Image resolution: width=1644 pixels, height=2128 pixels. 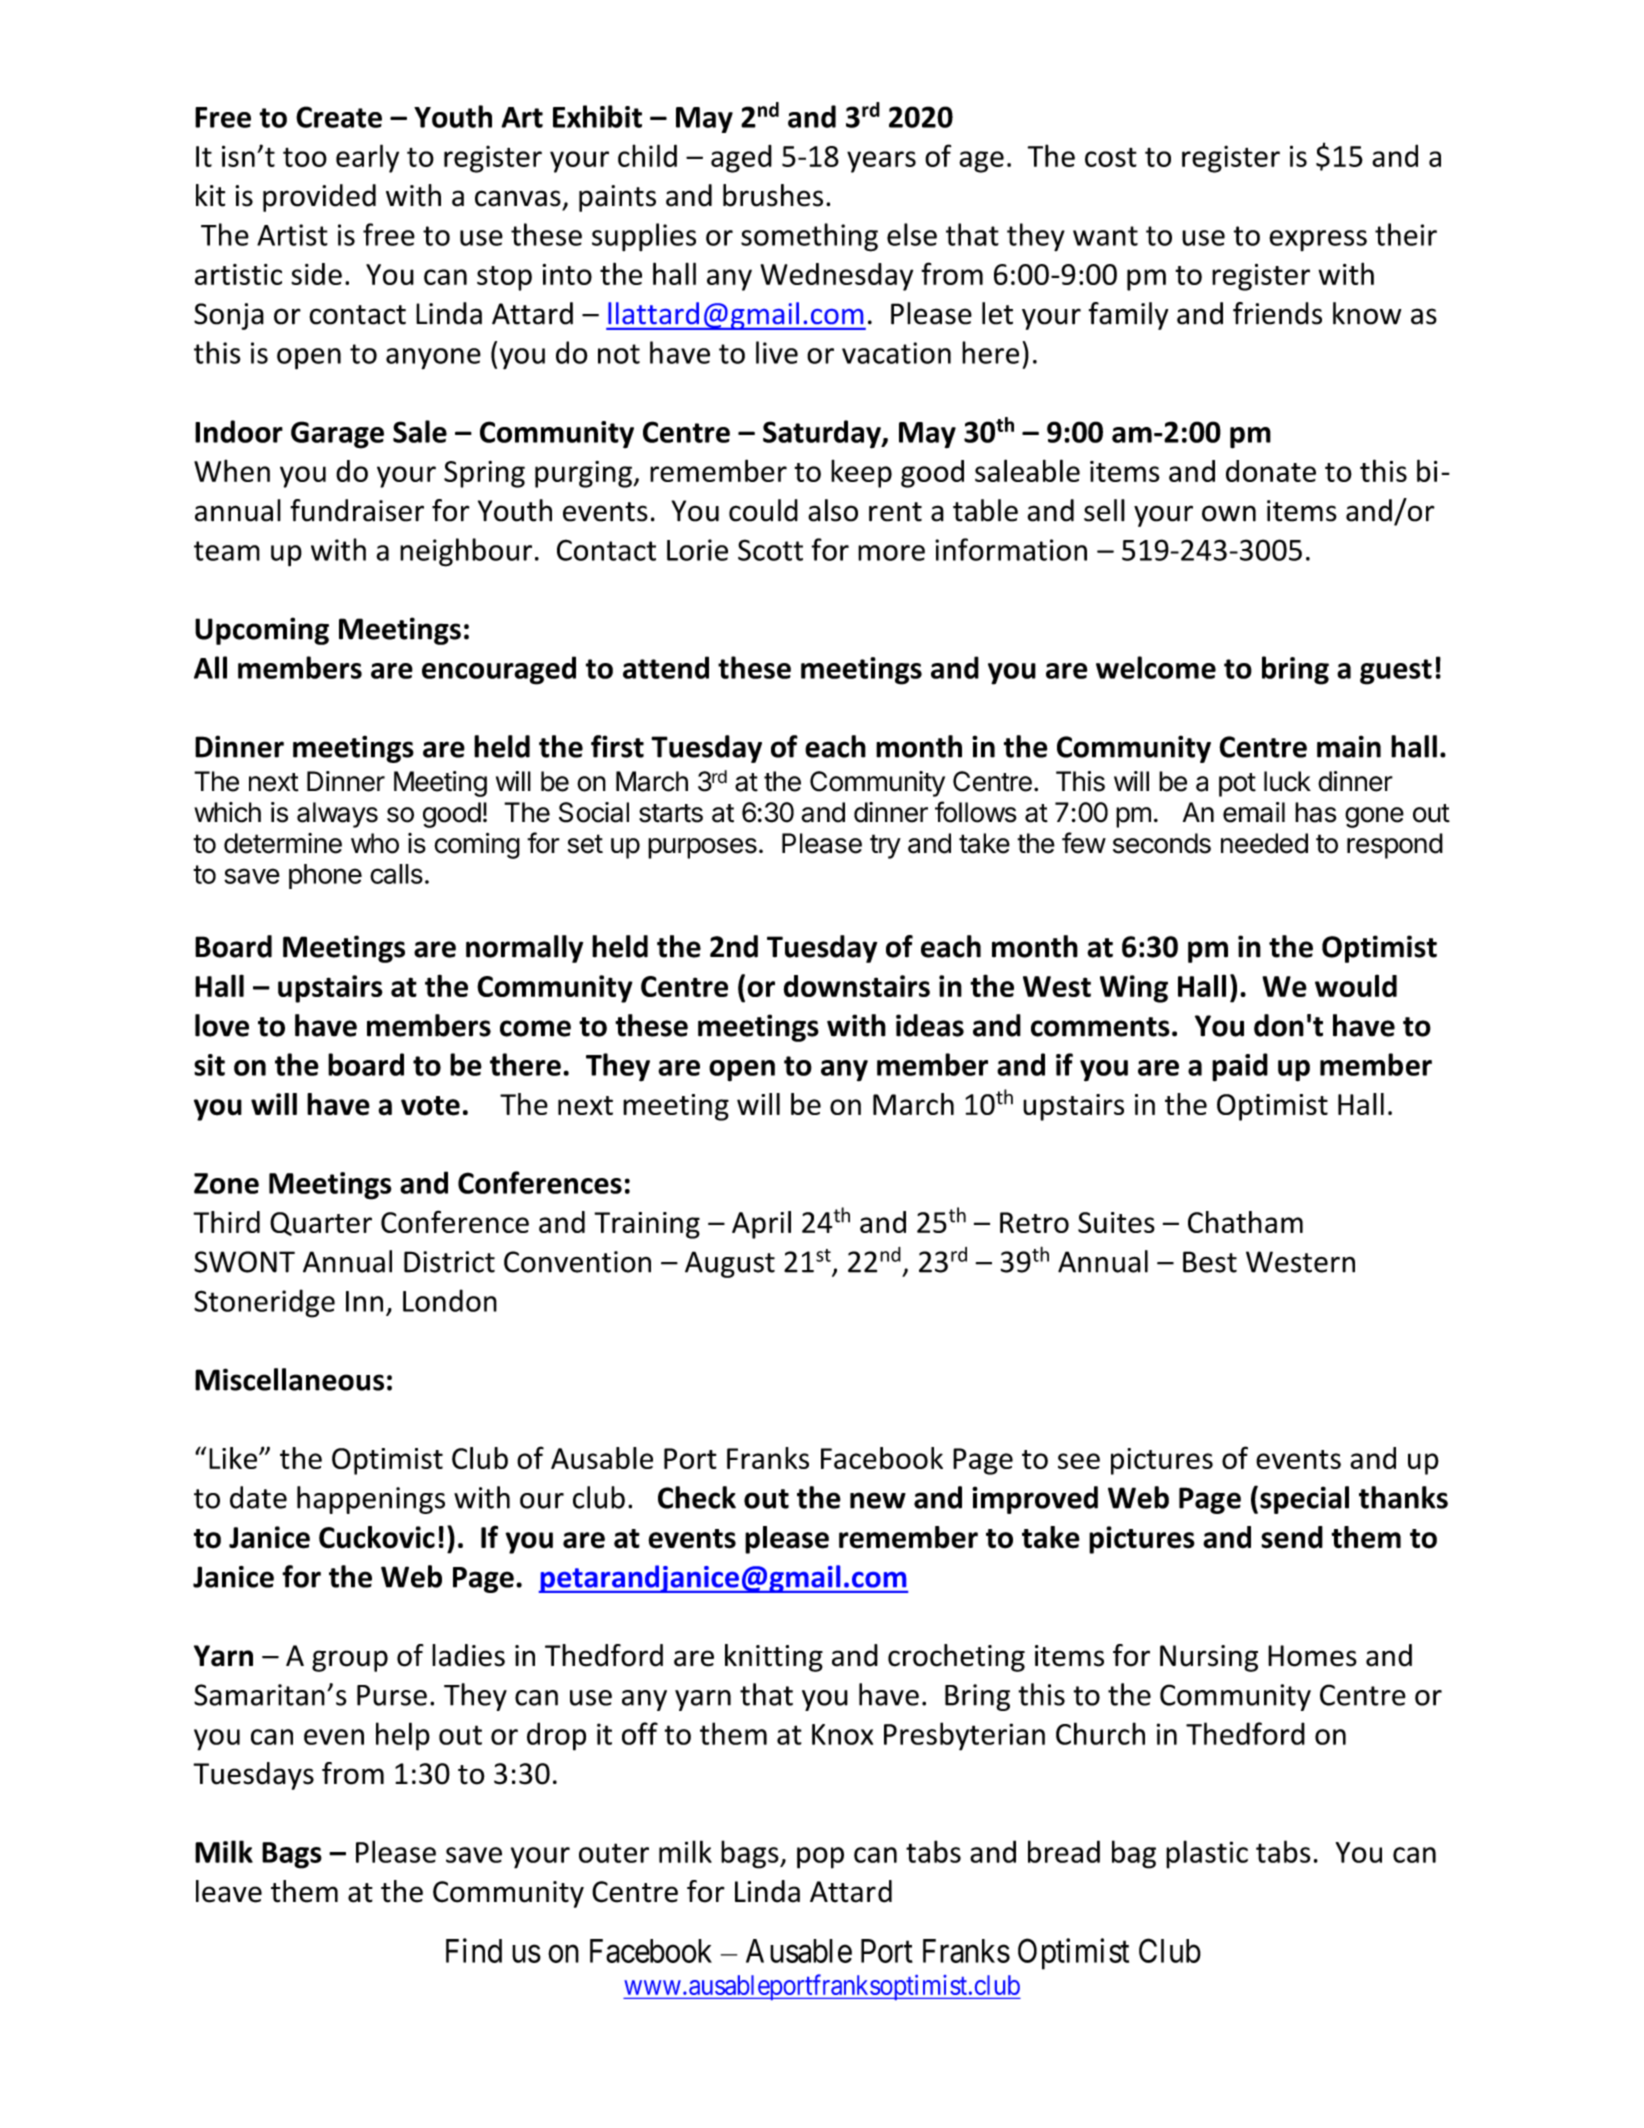 I want to click on vote, so click(x=430, y=1106).
